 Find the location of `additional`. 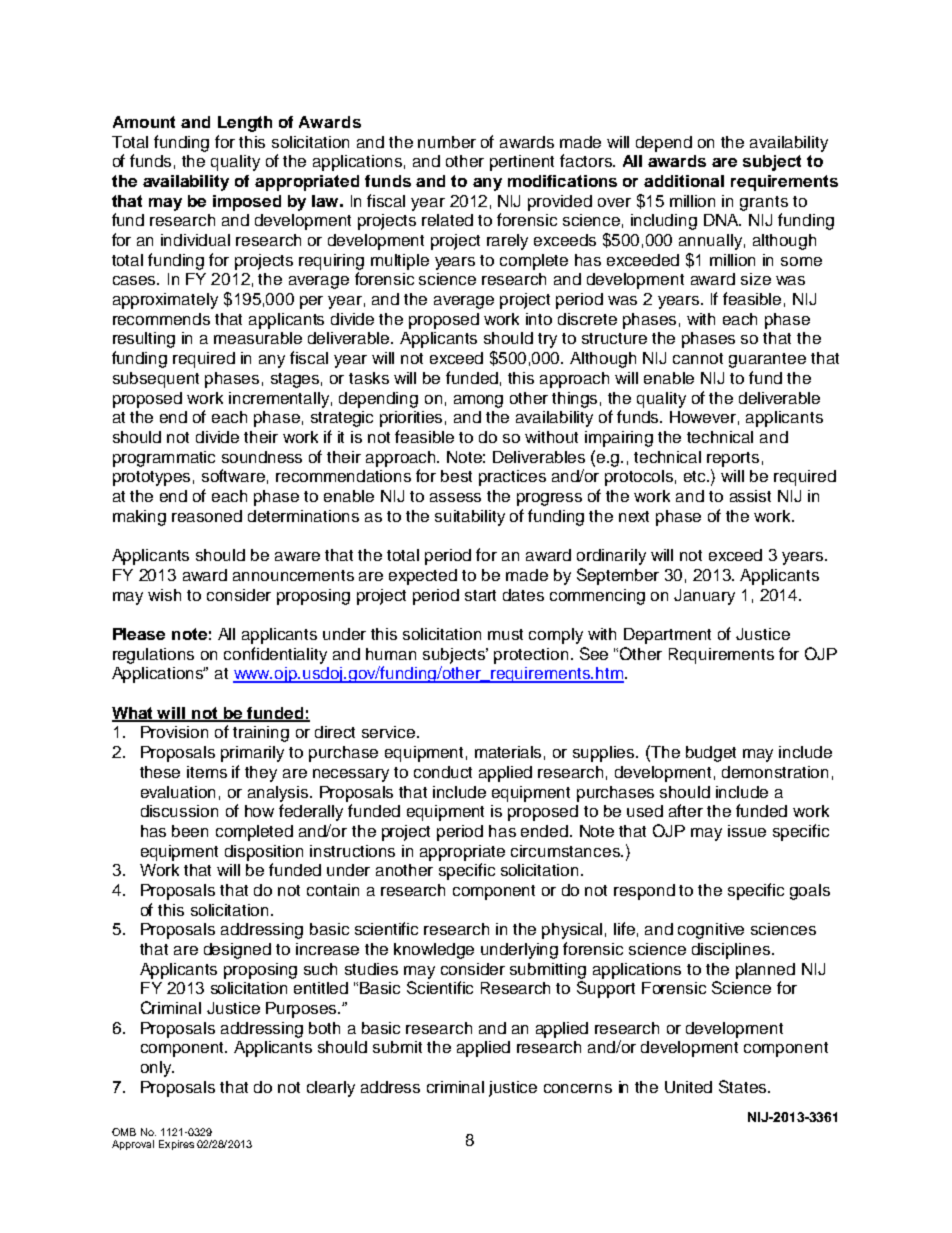

additional is located at coordinates (684, 181).
